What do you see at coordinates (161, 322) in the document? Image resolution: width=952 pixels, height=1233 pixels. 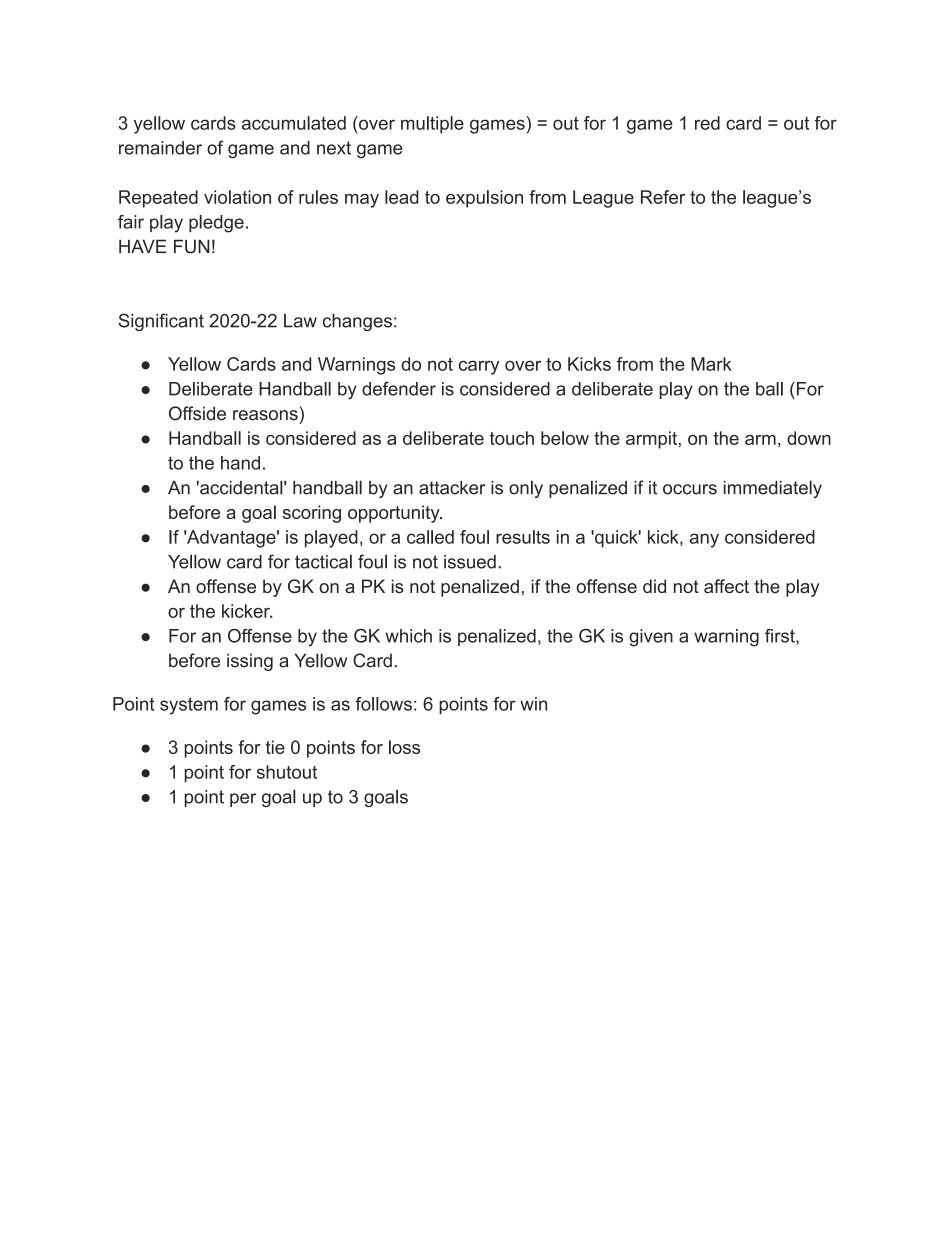 I see `Significant` at bounding box center [161, 322].
